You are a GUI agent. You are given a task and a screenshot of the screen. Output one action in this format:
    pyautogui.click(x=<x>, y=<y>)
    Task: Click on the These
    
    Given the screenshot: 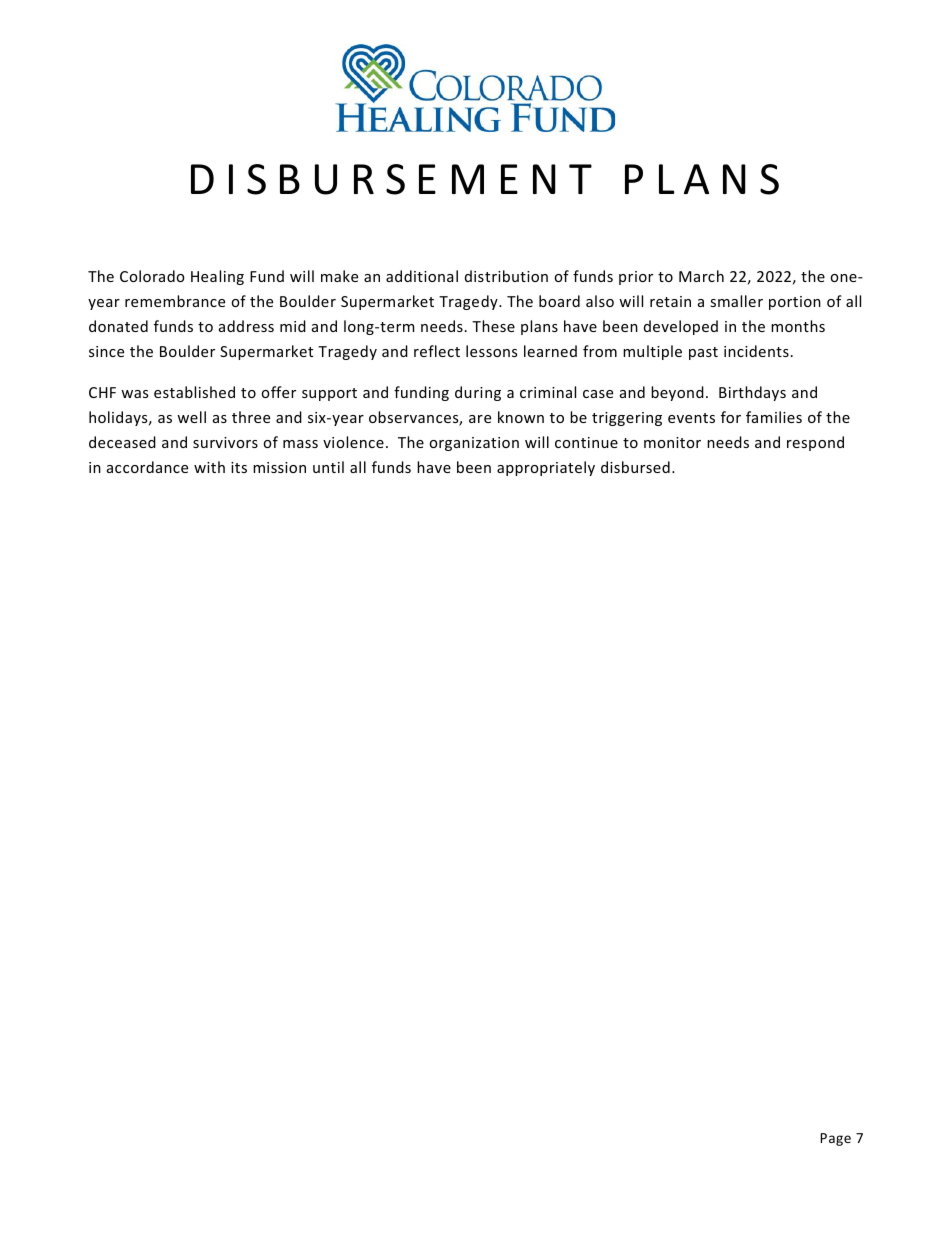 What is the action you would take?
    pyautogui.click(x=493, y=326)
